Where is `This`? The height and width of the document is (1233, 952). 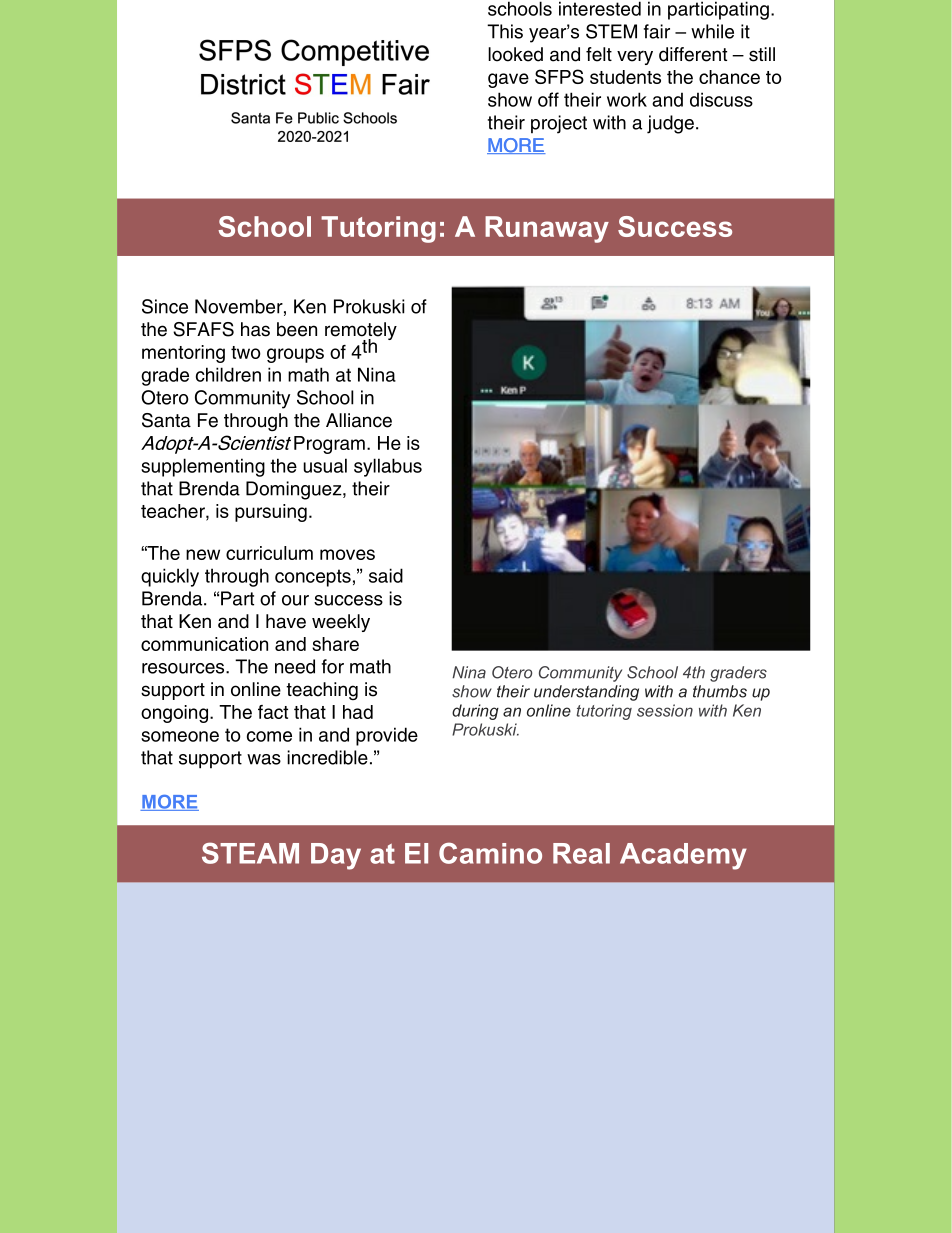 This is located at coordinates (505, 31).
